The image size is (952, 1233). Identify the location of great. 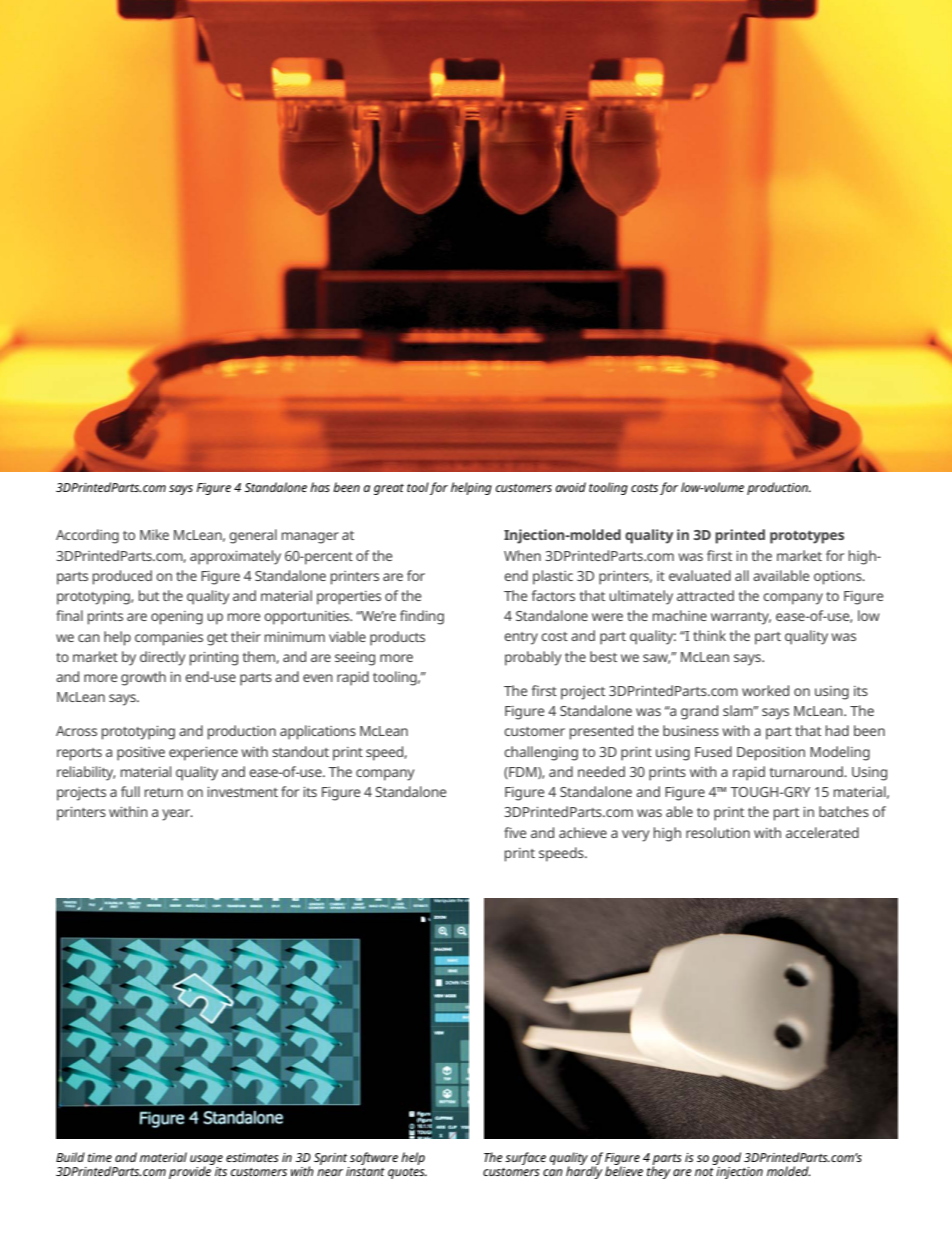
(389, 489).
